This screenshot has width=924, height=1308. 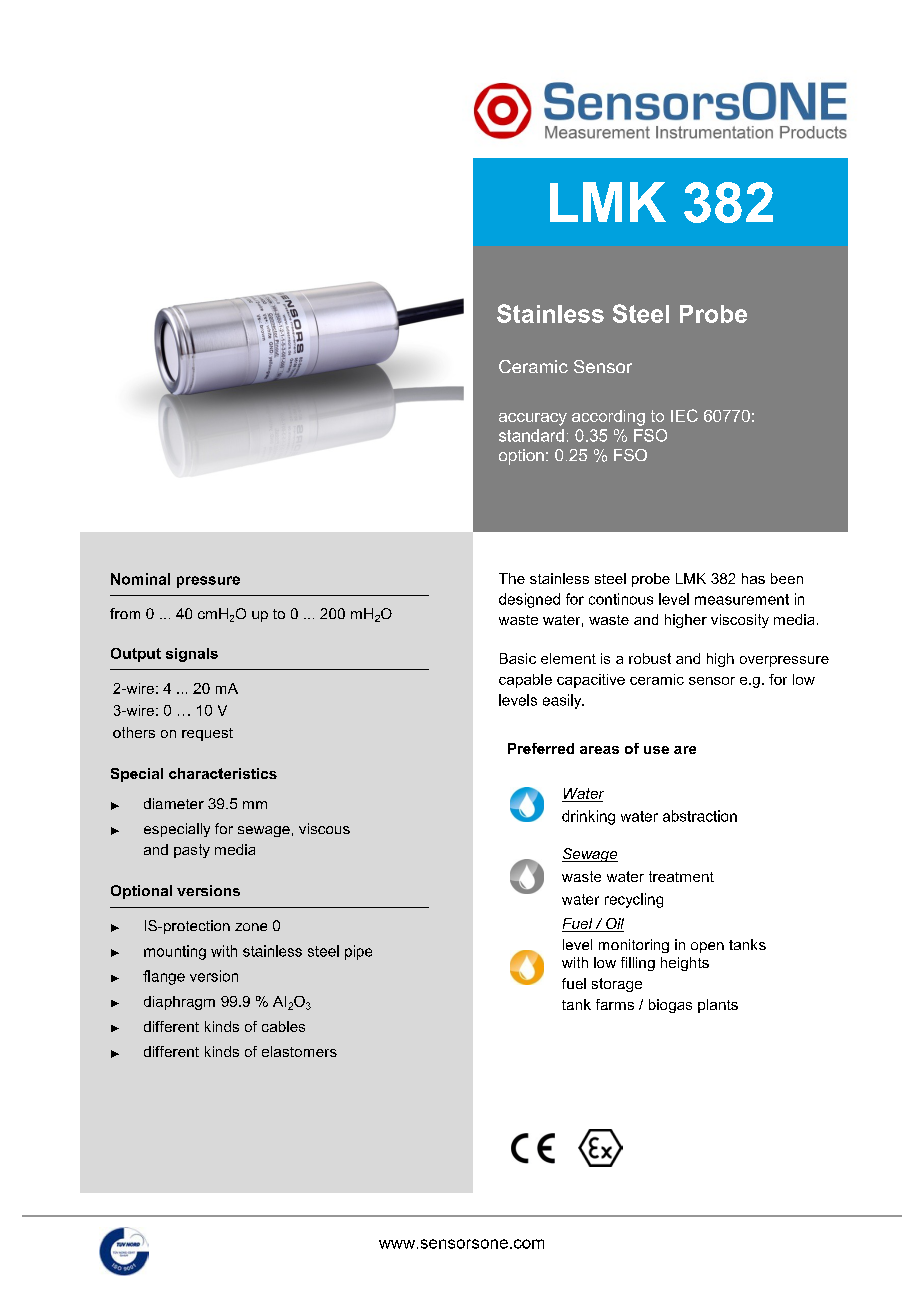 What do you see at coordinates (541, 748) in the screenshot?
I see `Preferred` at bounding box center [541, 748].
